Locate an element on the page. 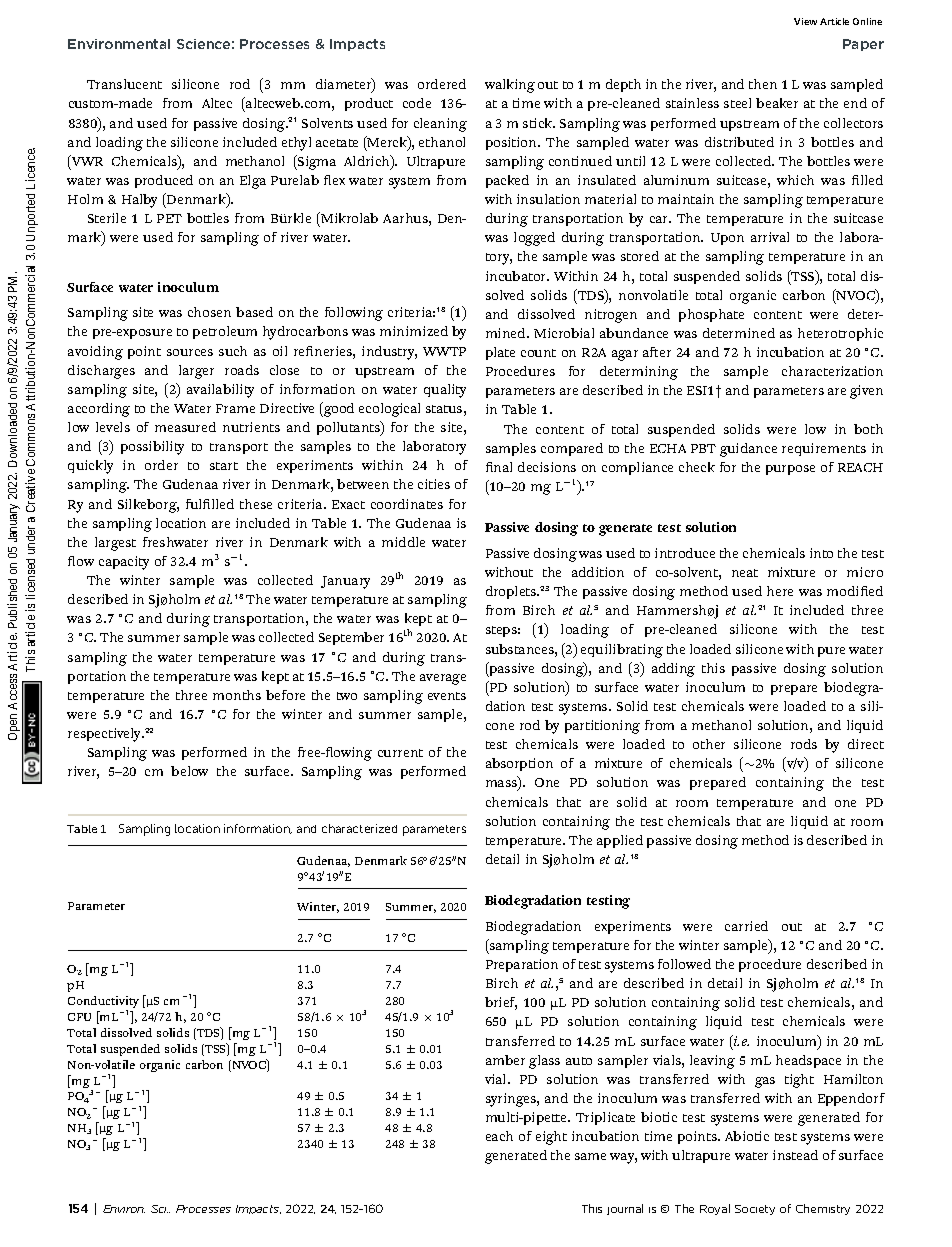 The height and width of the page is (1247, 952). measured is located at coordinates (185, 427).
